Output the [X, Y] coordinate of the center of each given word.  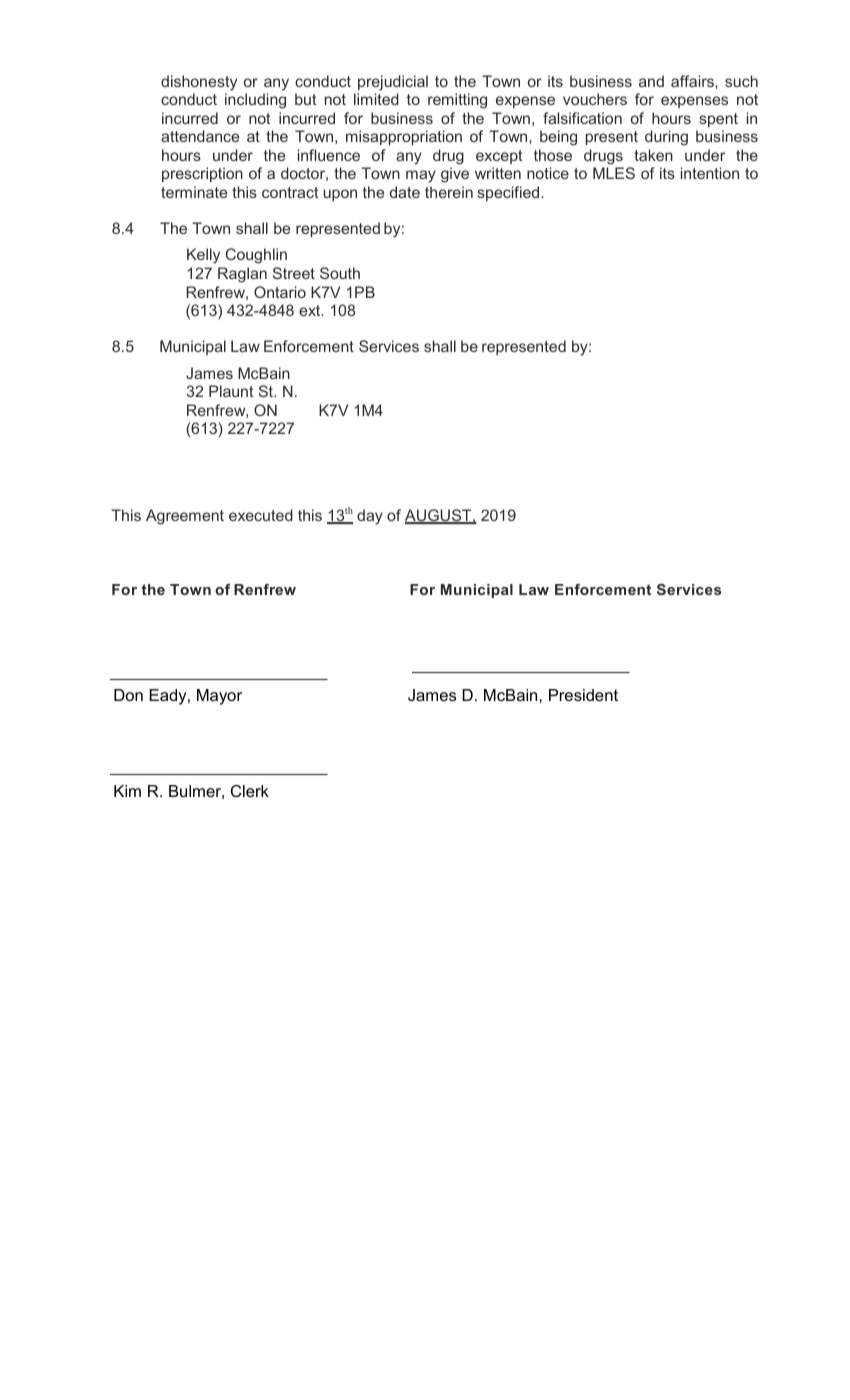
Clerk [250, 791]
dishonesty [199, 83]
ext [311, 310]
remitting [457, 101]
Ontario [280, 292]
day [370, 517]
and [651, 81]
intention [710, 173]
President [583, 695]
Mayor [219, 697]
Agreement [185, 517]
